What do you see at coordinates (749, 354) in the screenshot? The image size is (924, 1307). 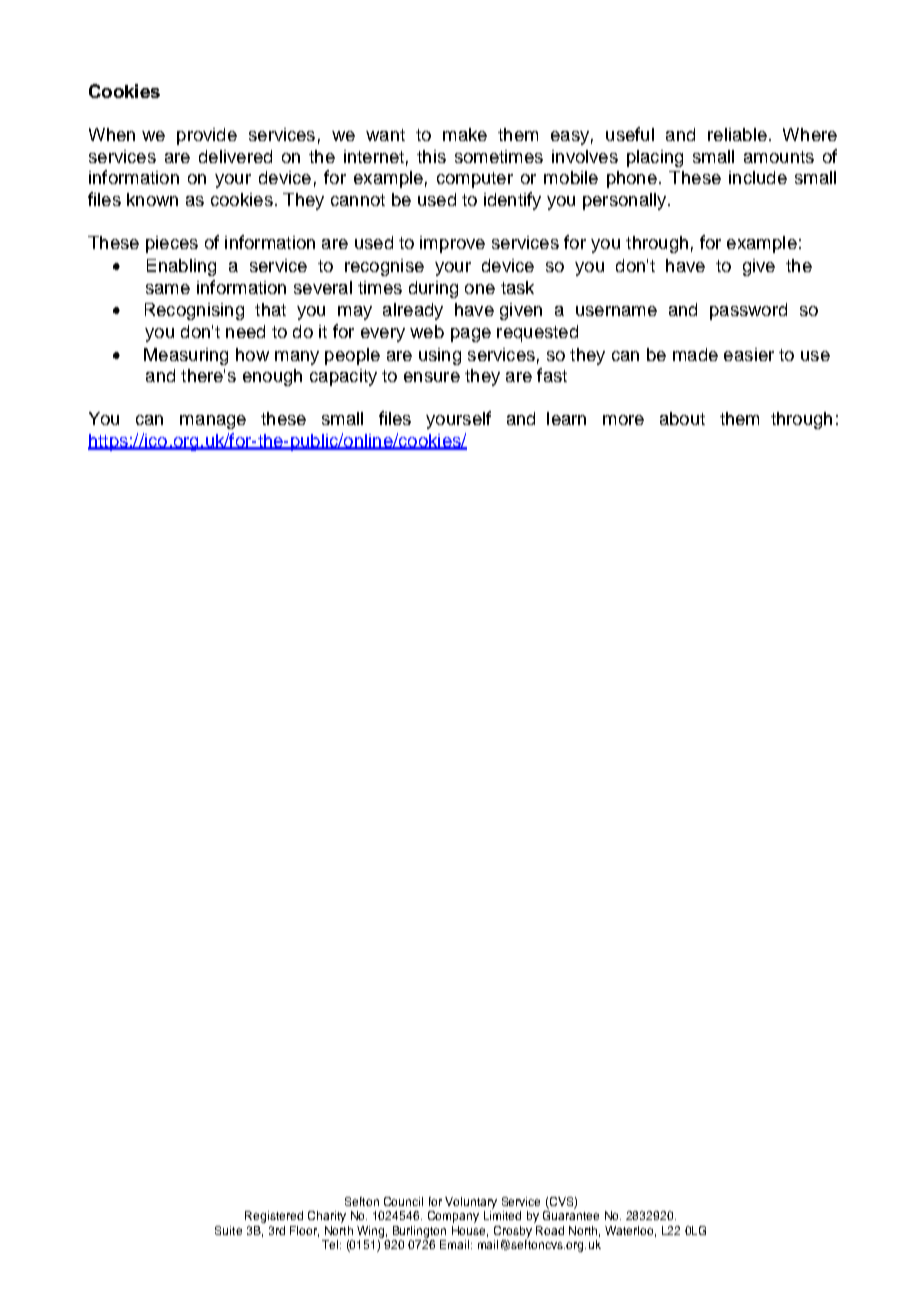 I see `easier` at bounding box center [749, 354].
